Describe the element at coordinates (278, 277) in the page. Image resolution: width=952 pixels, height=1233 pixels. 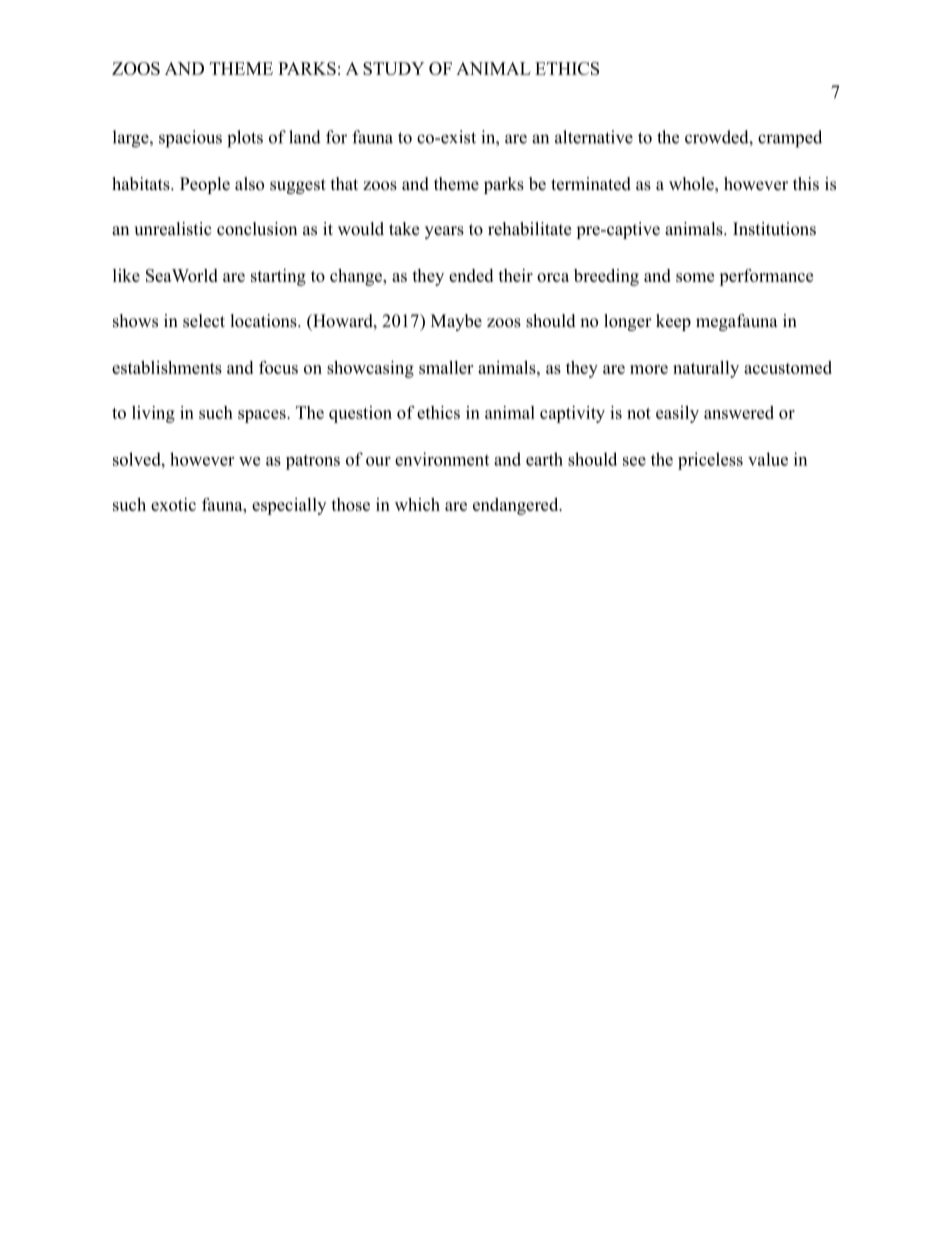
I see `starting` at that location.
